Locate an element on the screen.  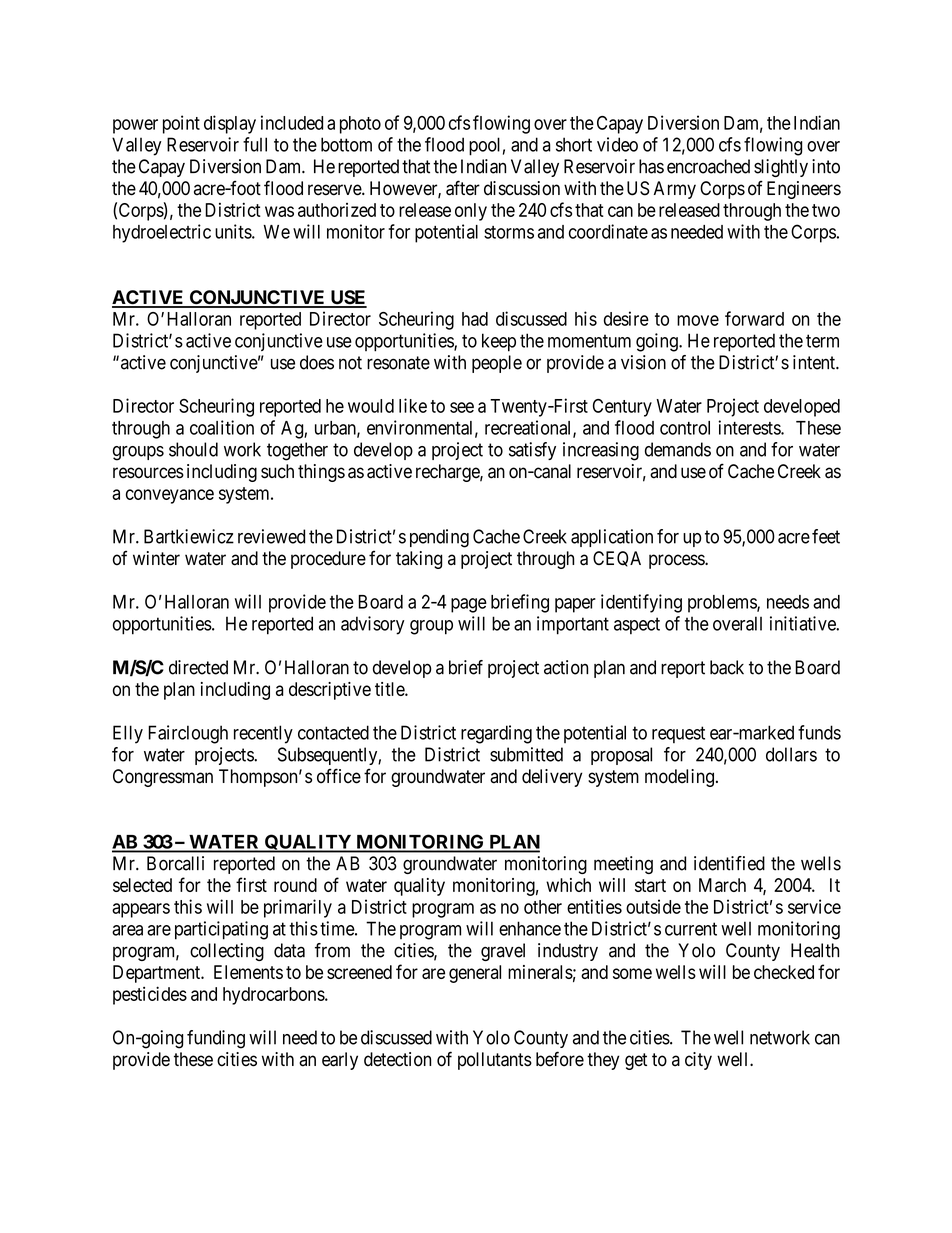
winter is located at coordinates (156, 558).
